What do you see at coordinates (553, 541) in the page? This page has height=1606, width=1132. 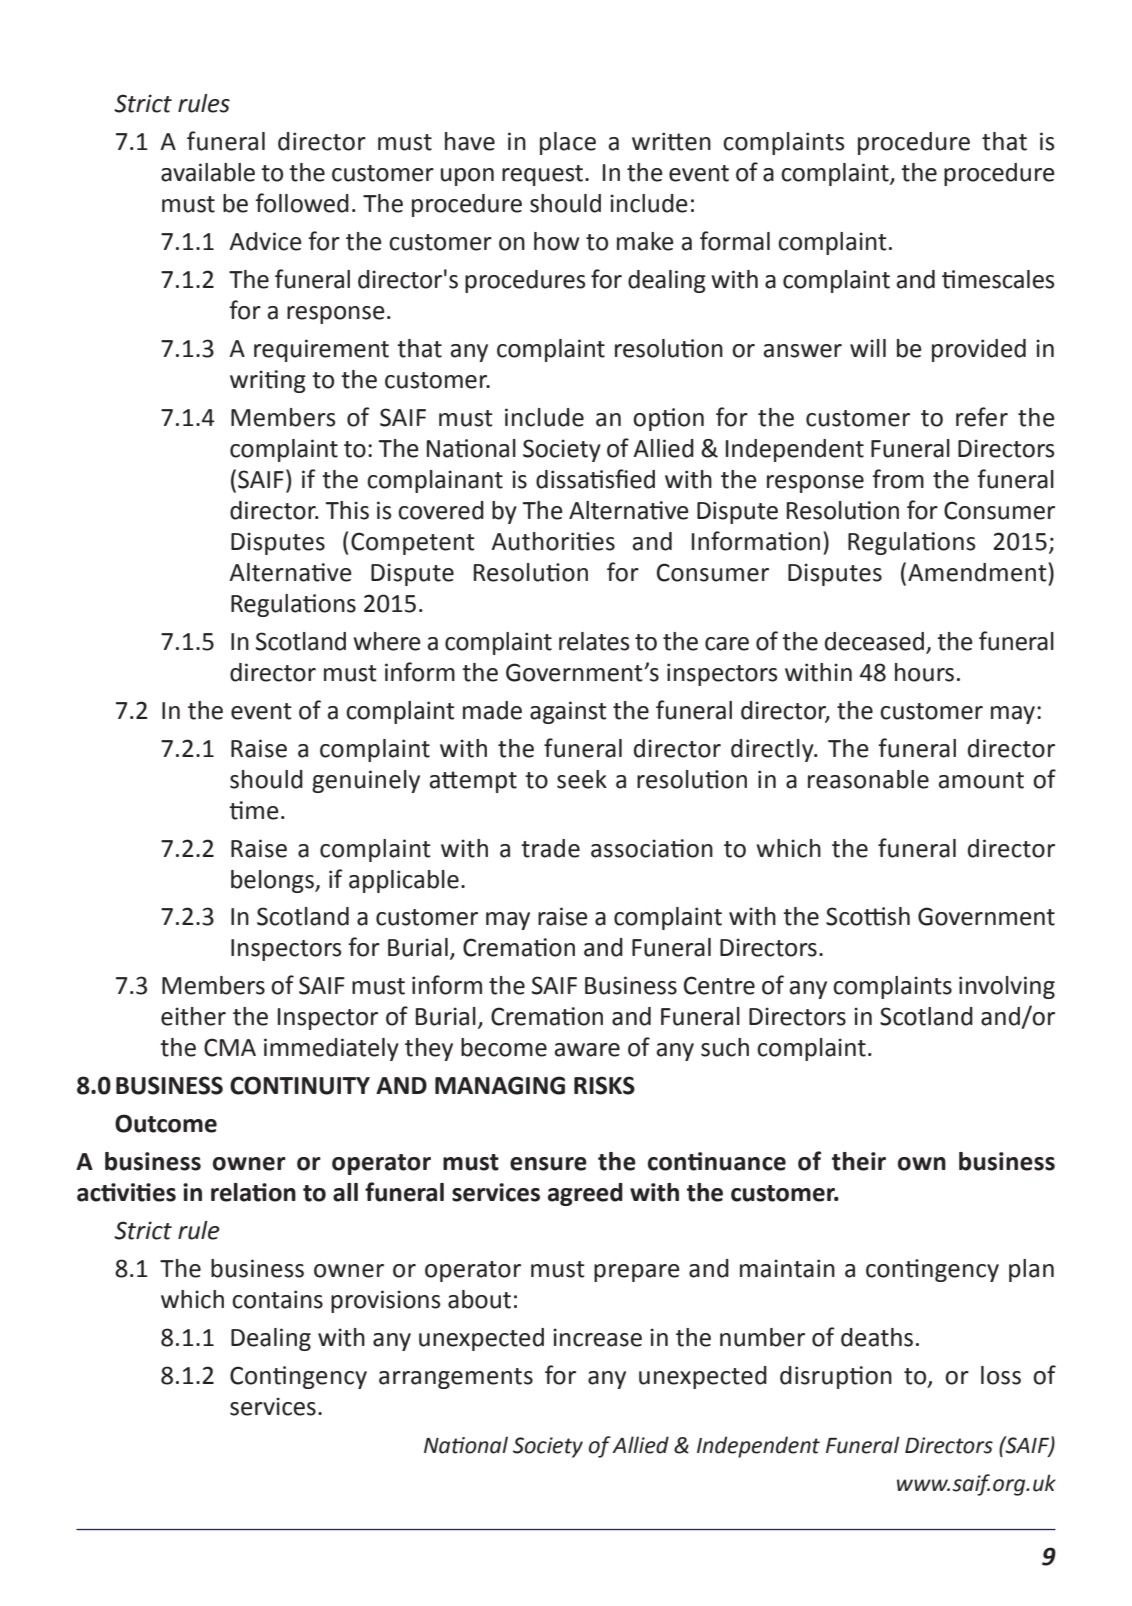 I see `Authorities` at bounding box center [553, 541].
